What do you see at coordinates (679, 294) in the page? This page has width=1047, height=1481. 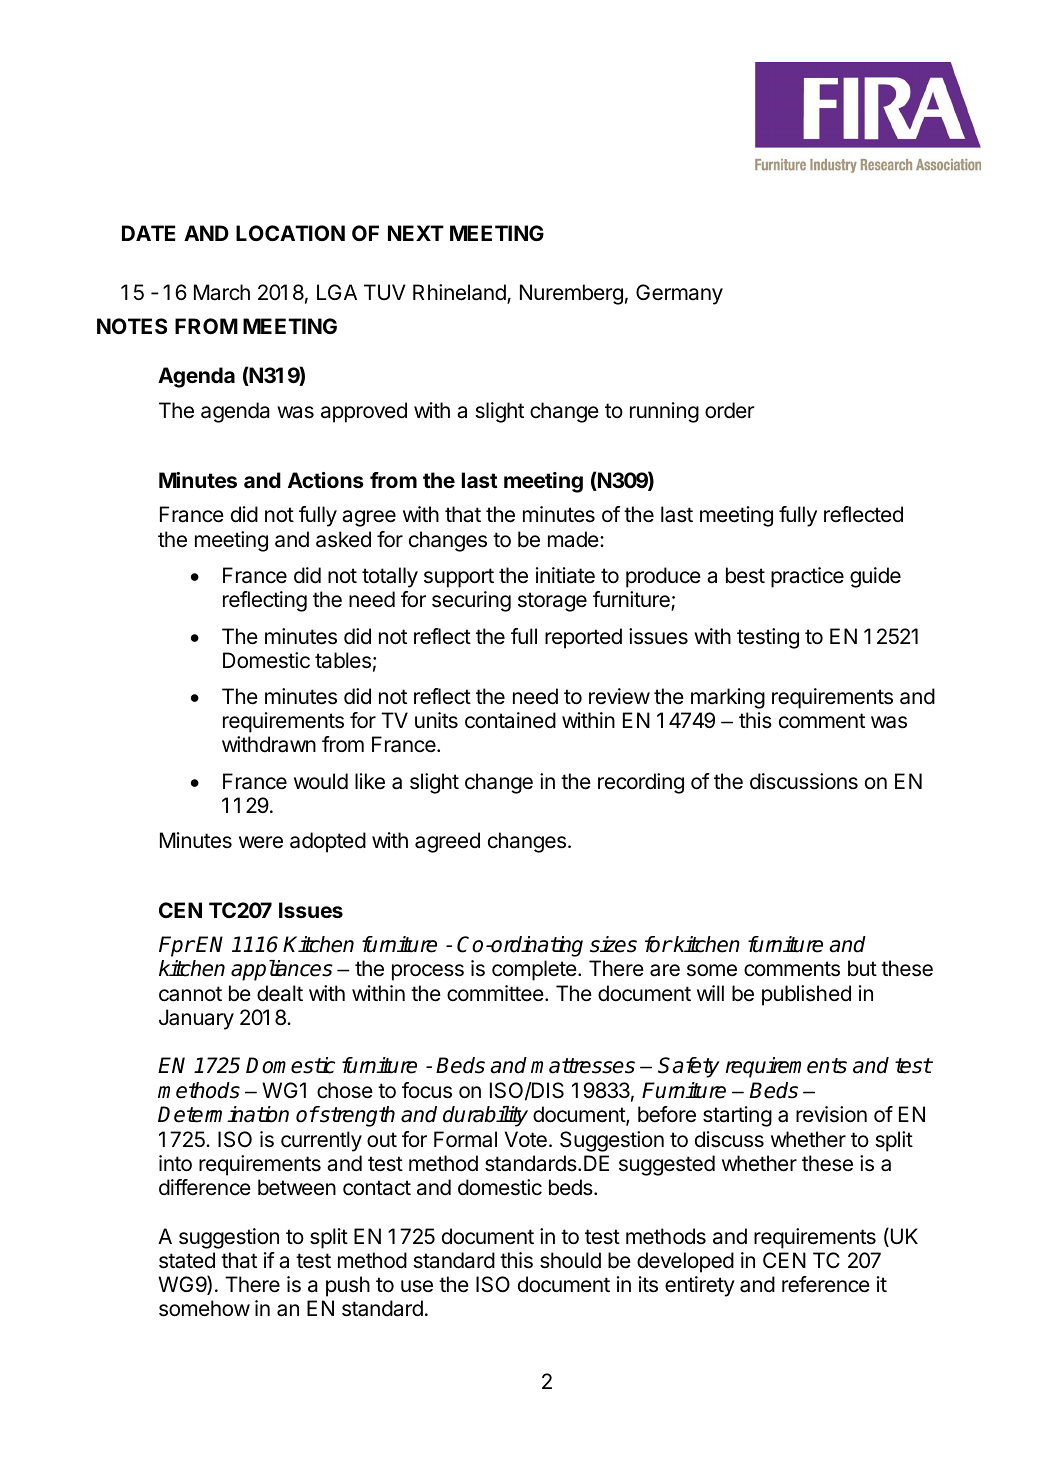 I see `Germany` at bounding box center [679, 294].
